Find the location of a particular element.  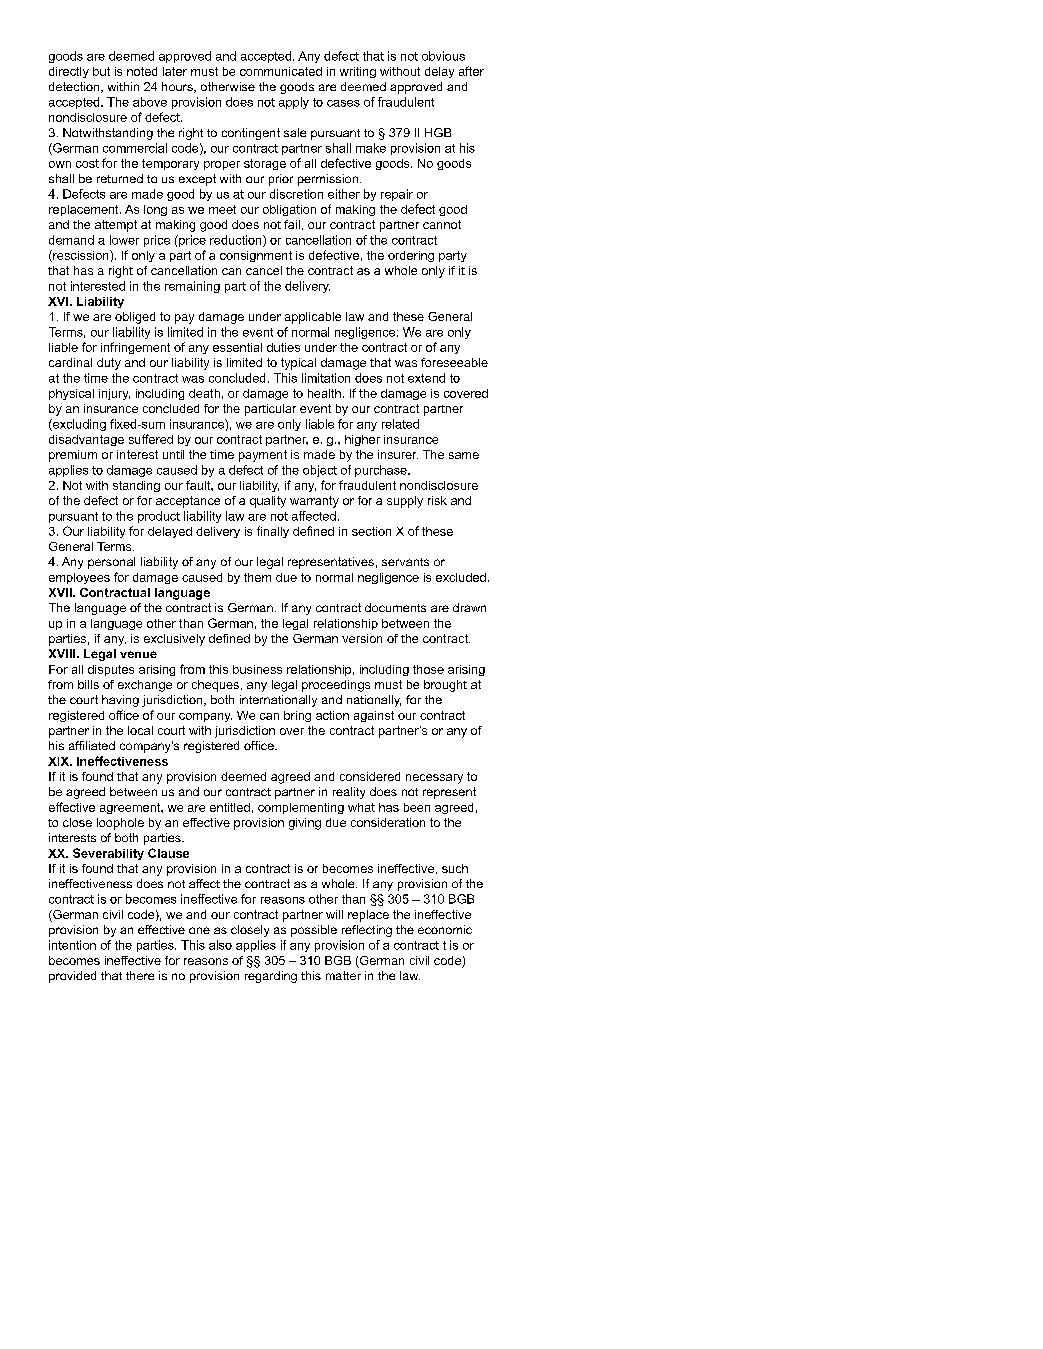

ordering is located at coordinates (411, 256).
